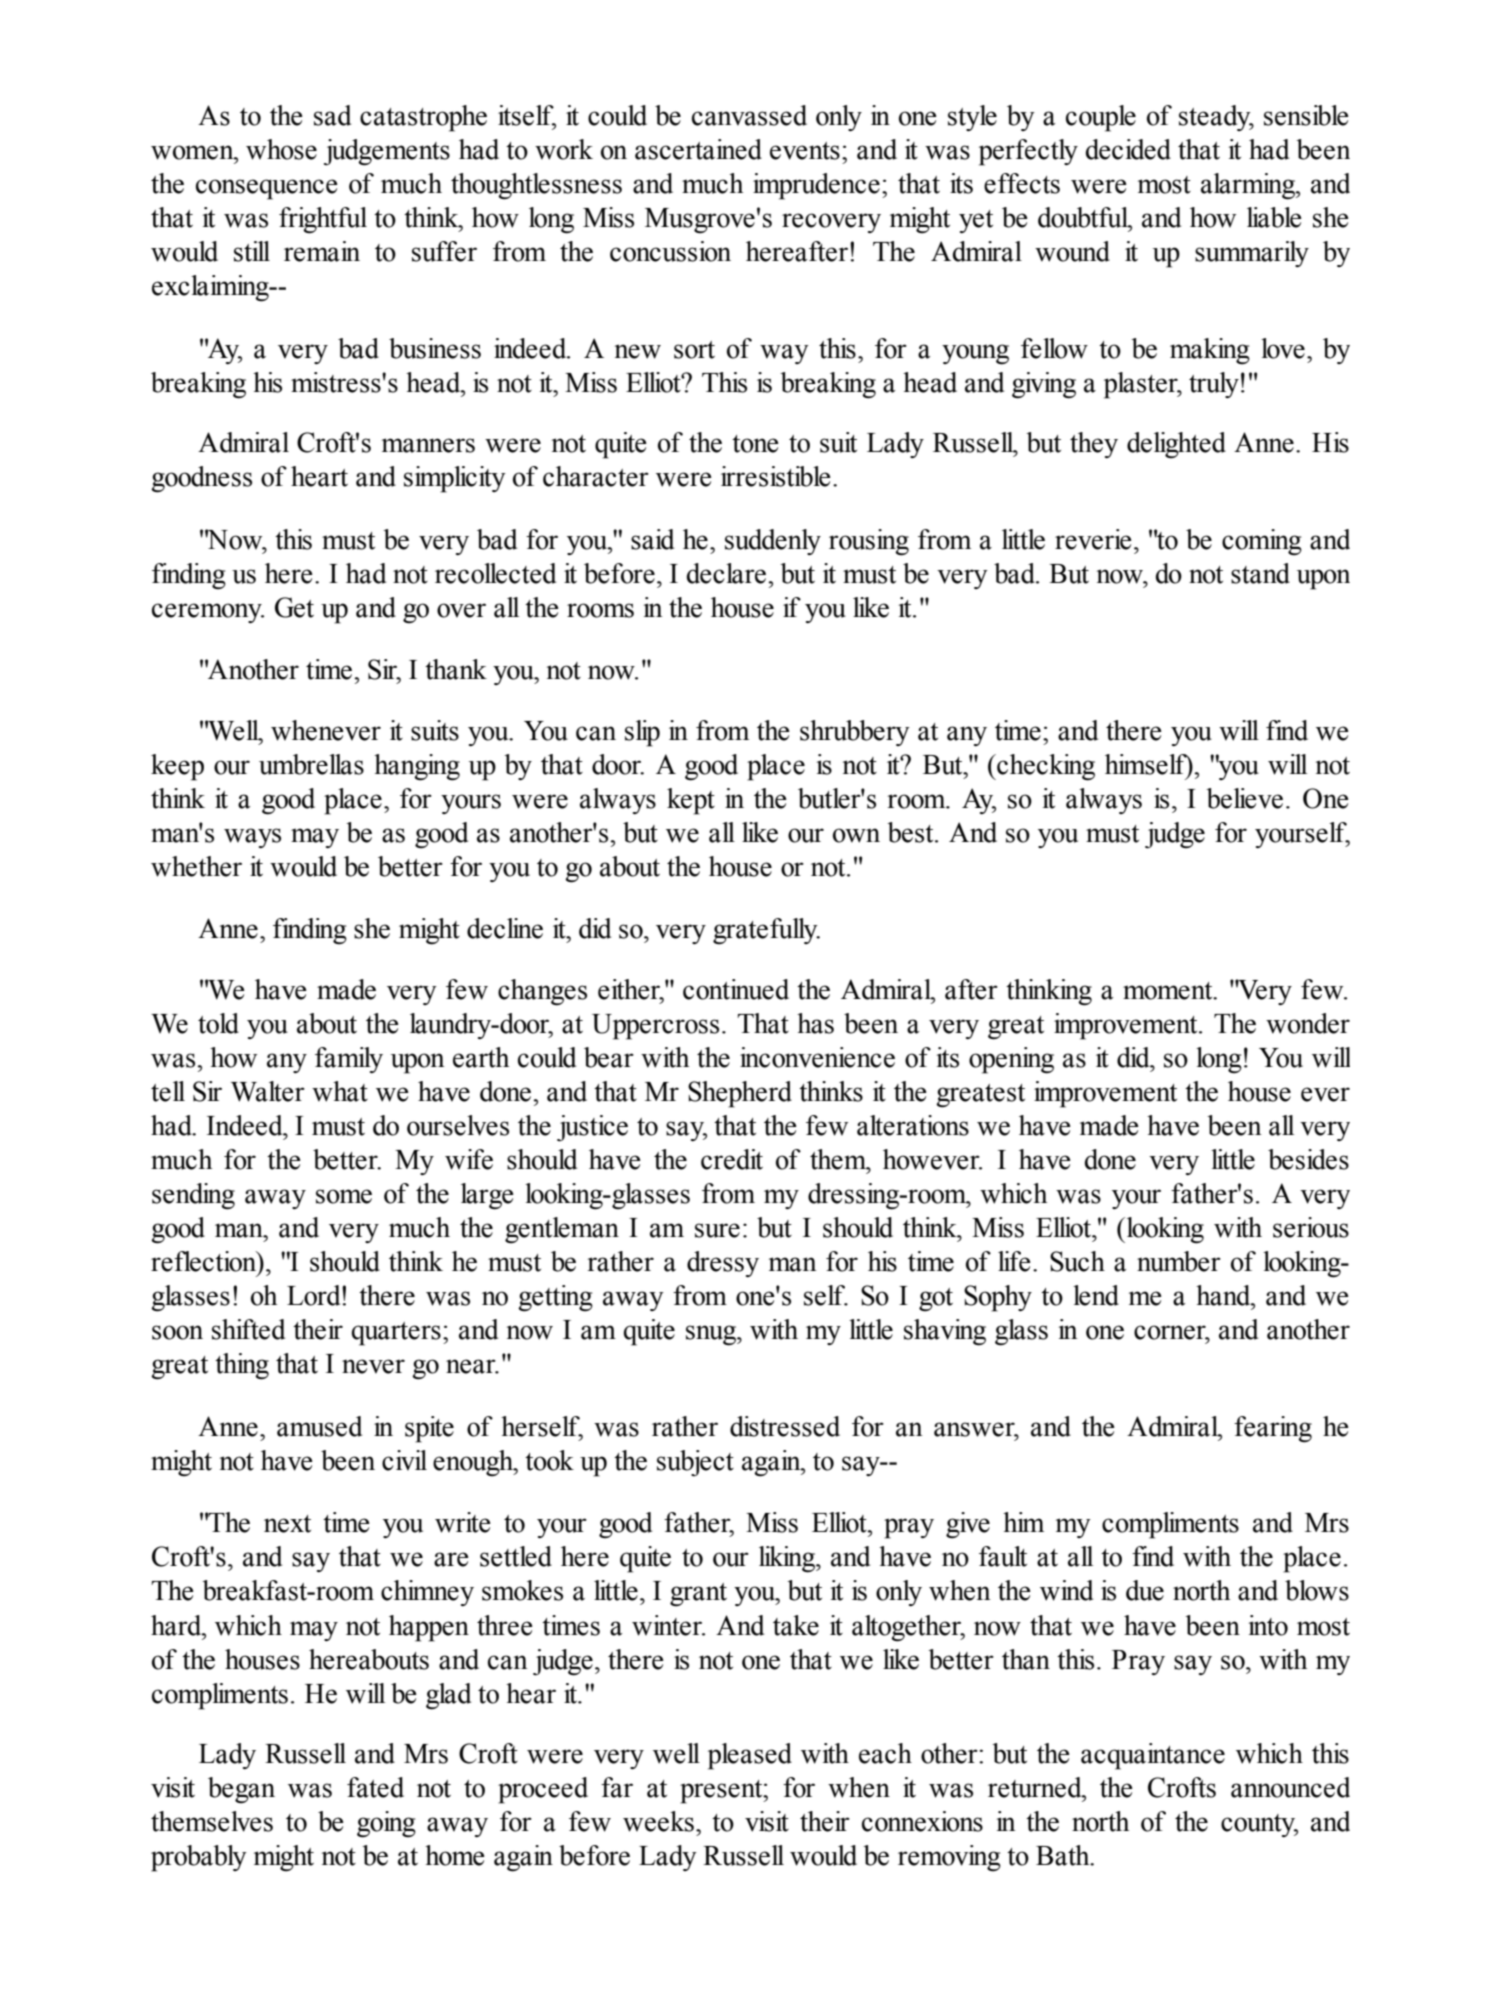  I want to click on began, so click(241, 1790).
